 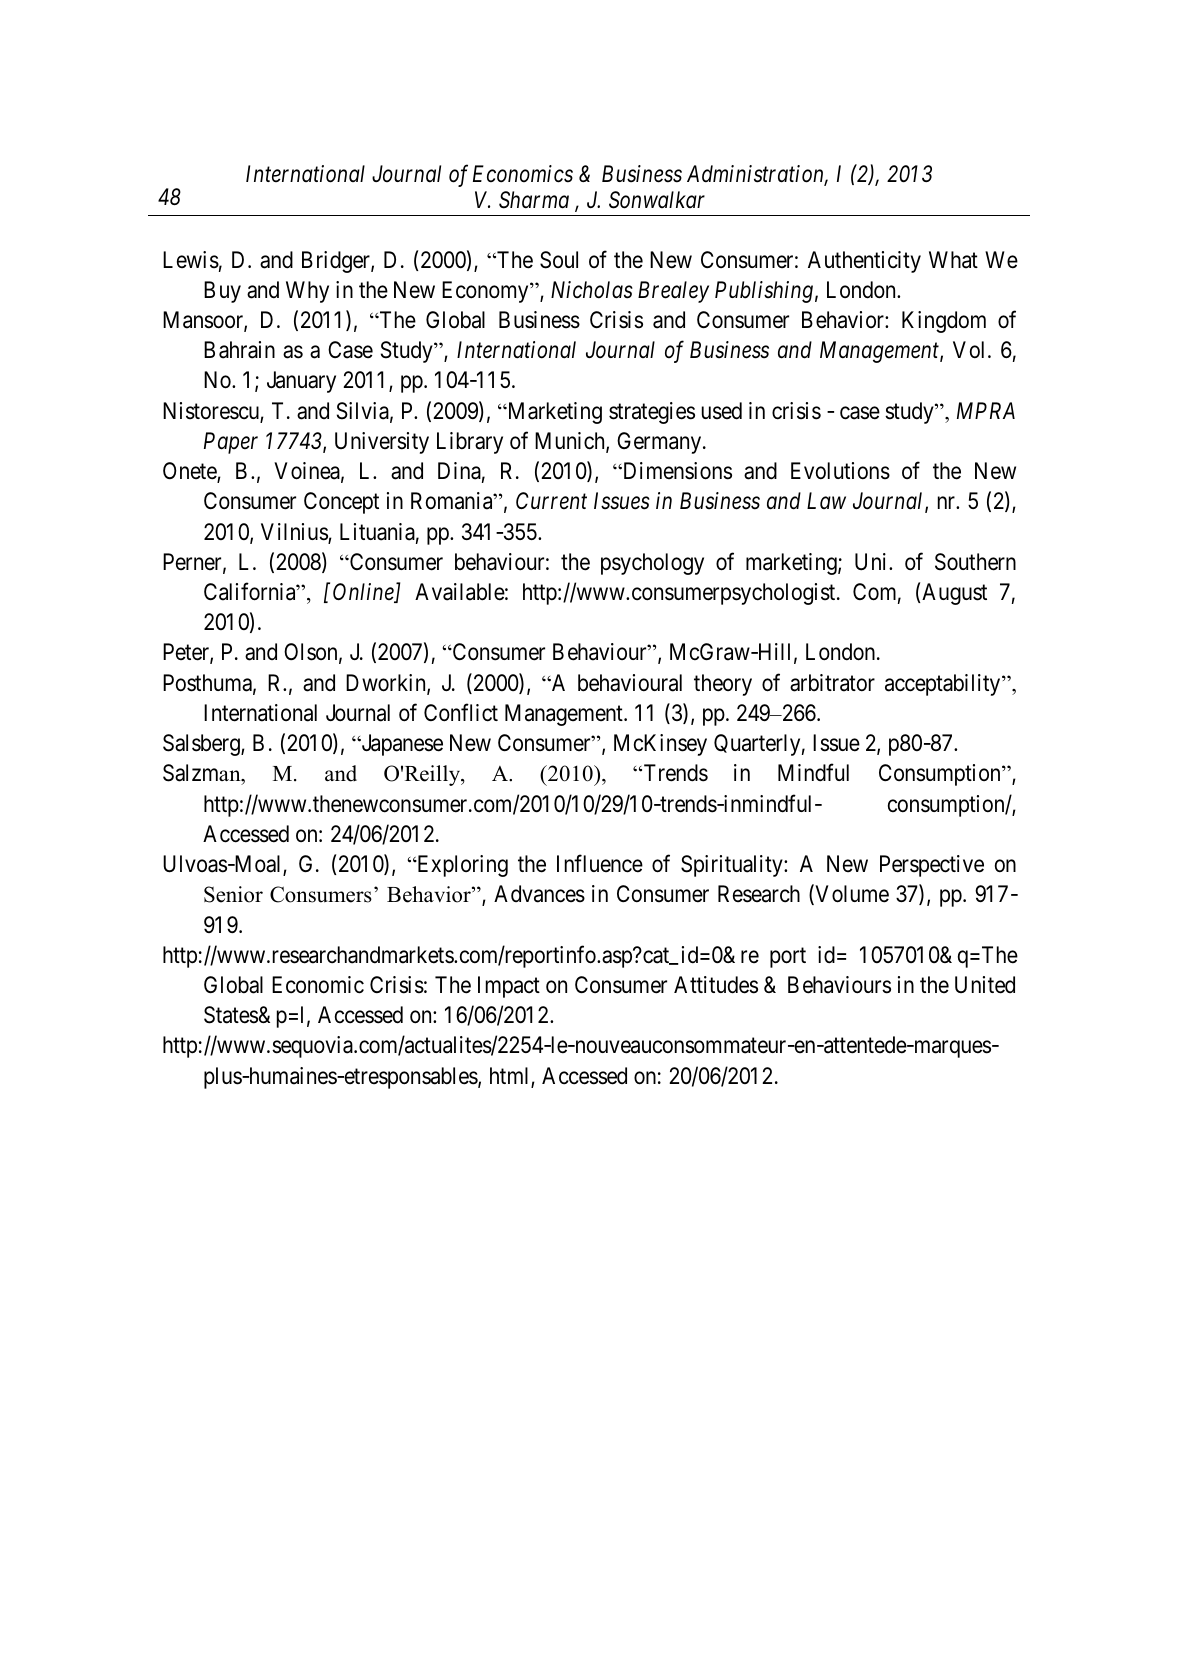 What do you see at coordinates (600, 864) in the screenshot?
I see `Influence` at bounding box center [600, 864].
